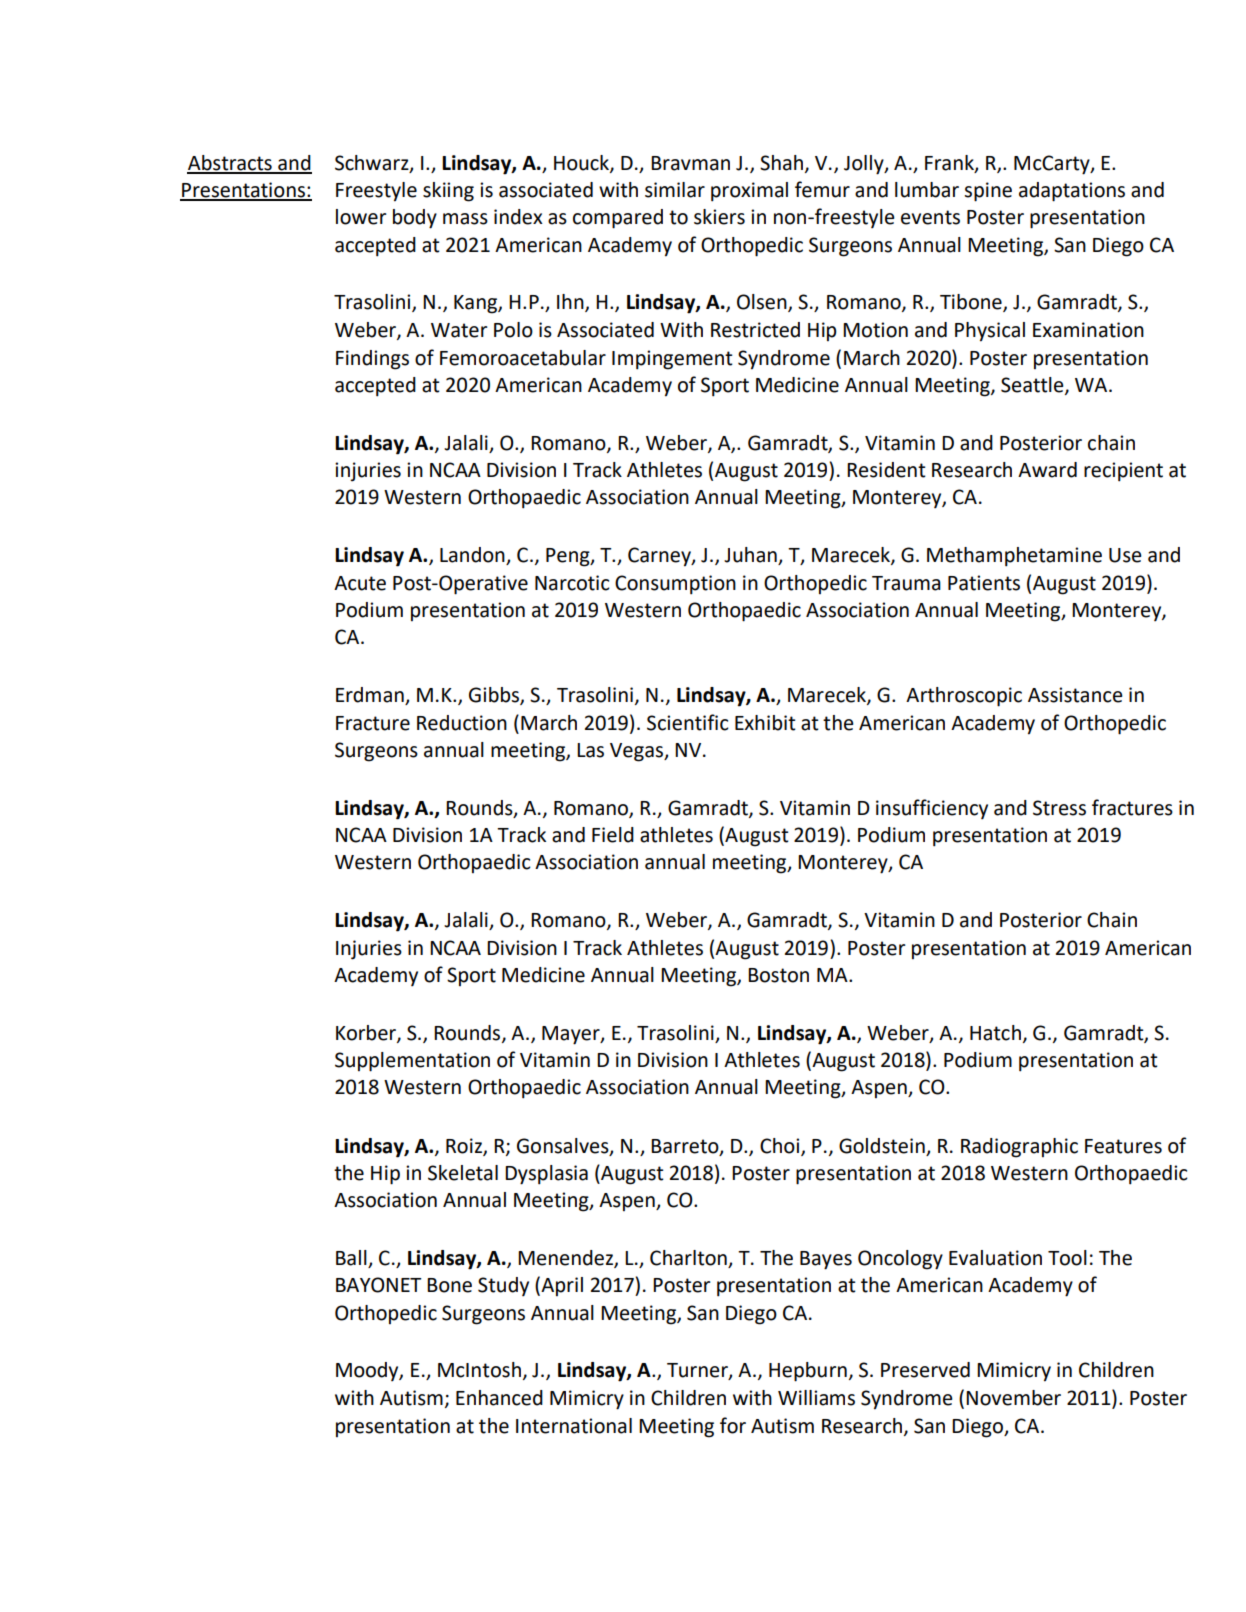  I want to click on proximal, so click(749, 192).
